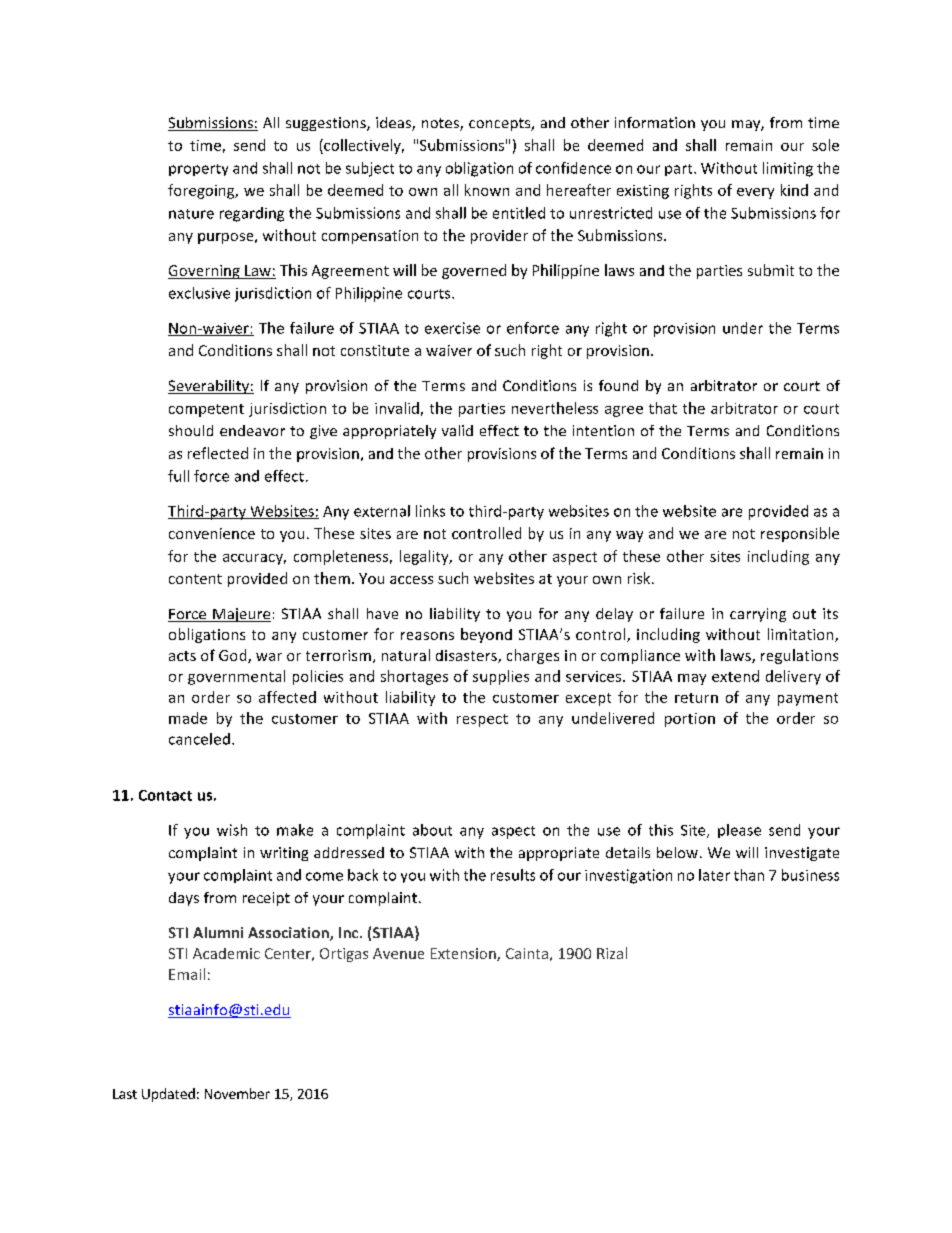  What do you see at coordinates (486, 635) in the screenshot?
I see `beyond` at bounding box center [486, 635].
